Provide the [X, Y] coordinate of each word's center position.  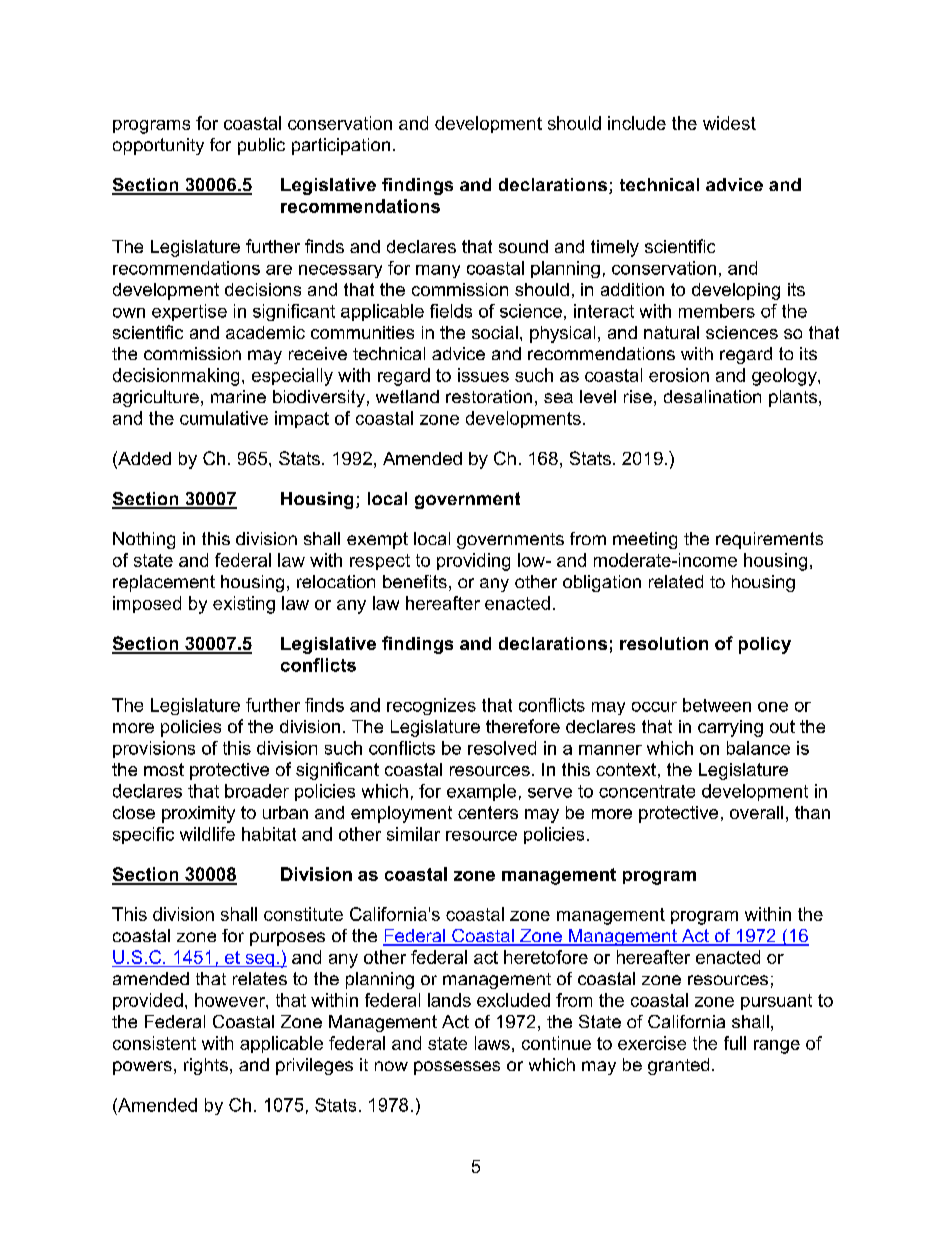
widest [729, 123]
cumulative [224, 418]
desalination [712, 396]
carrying [730, 728]
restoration [489, 396]
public [261, 146]
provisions [154, 749]
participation [341, 146]
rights [206, 1066]
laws [492, 1043]
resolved [502, 748]
